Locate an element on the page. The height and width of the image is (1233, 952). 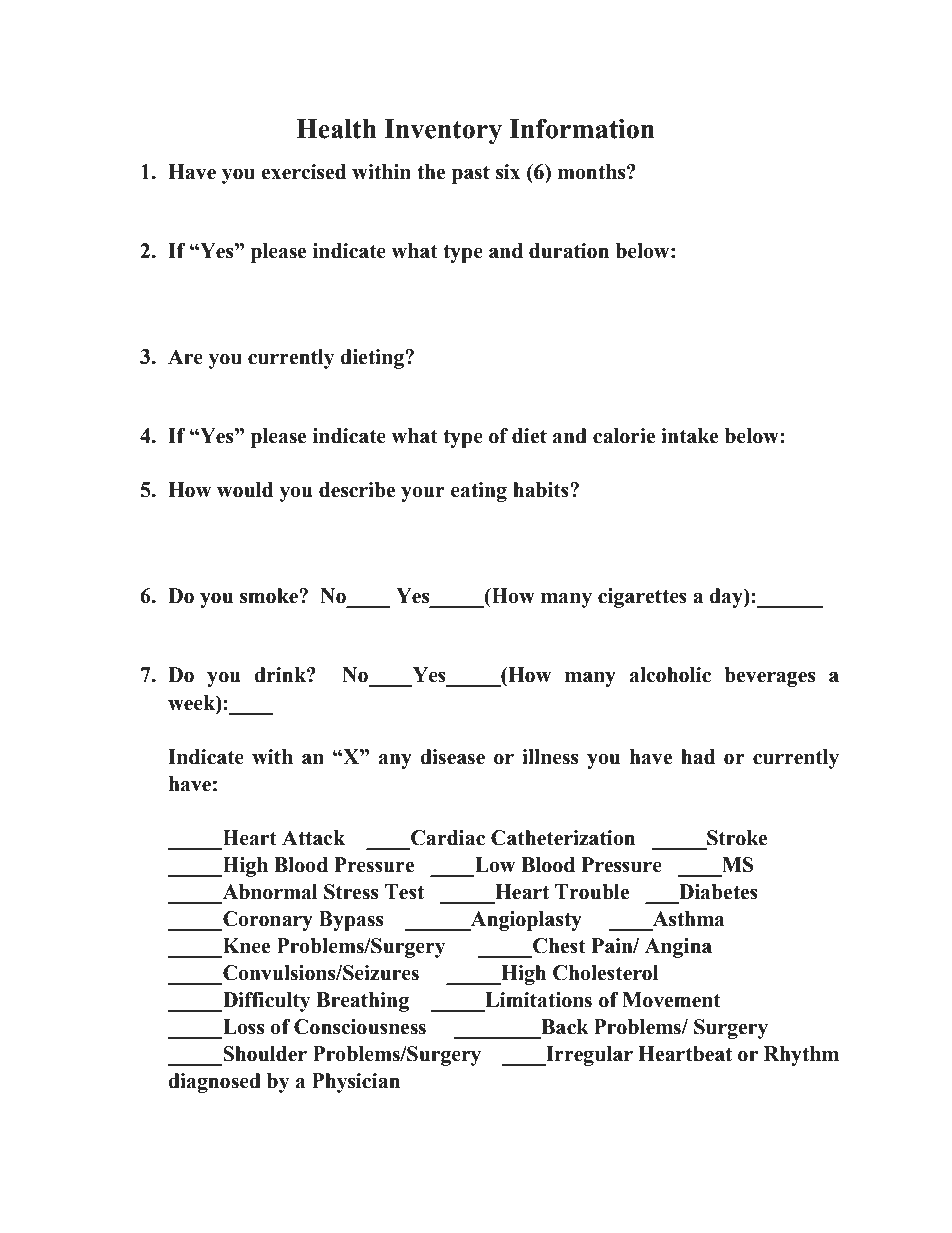
Catheterization is located at coordinates (563, 838).
